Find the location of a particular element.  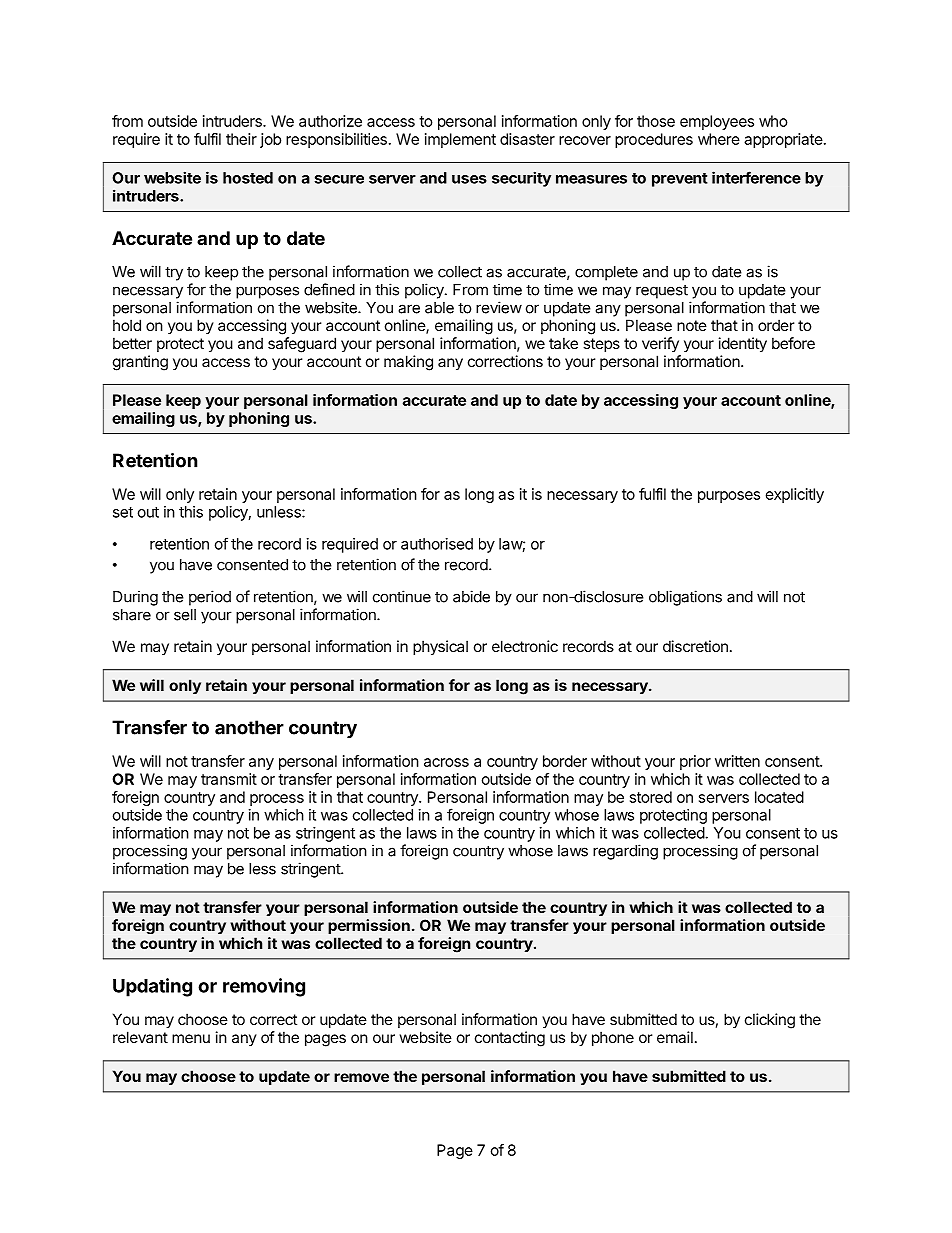

implement is located at coordinates (460, 140).
